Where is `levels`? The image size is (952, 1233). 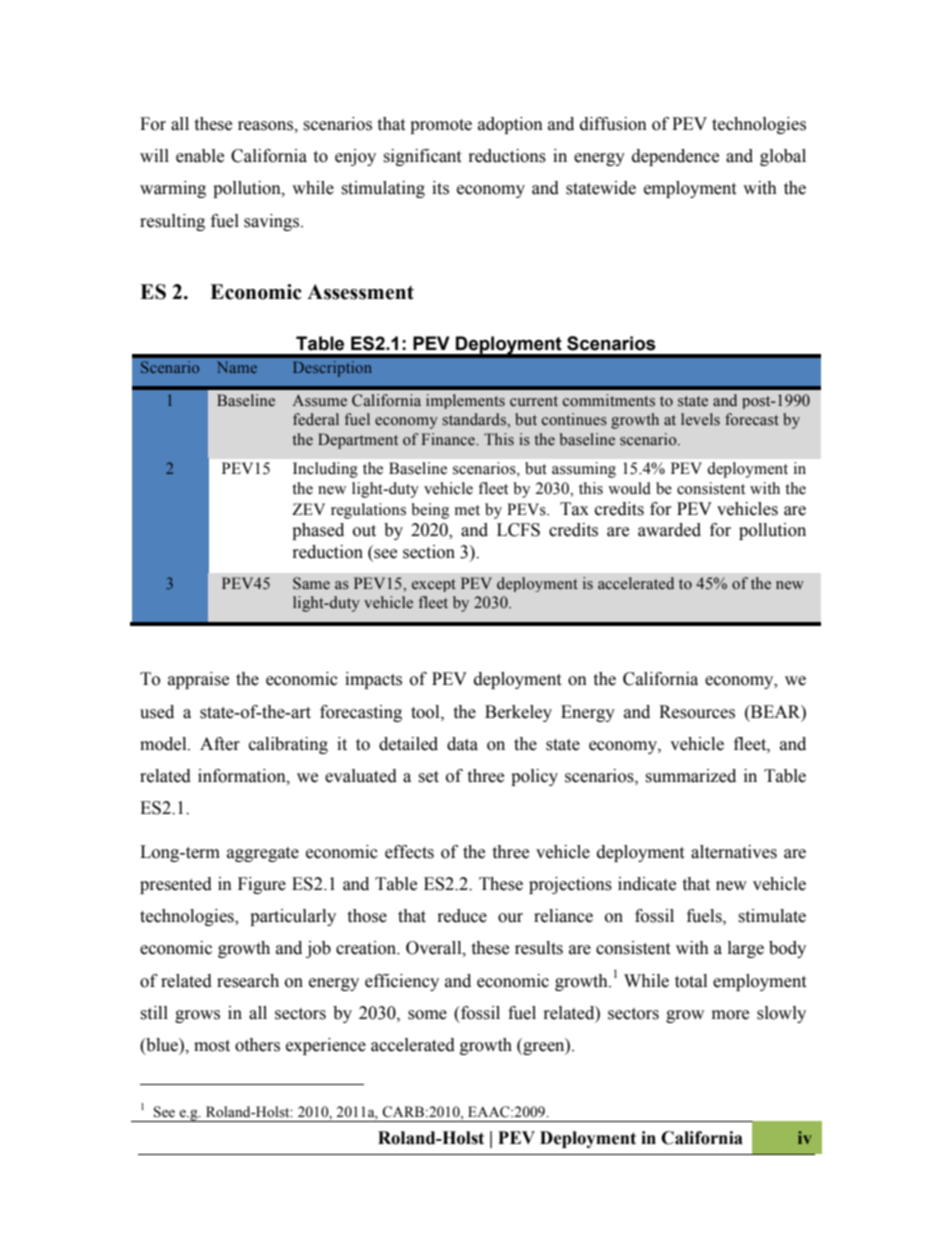
levels is located at coordinates (700, 419).
